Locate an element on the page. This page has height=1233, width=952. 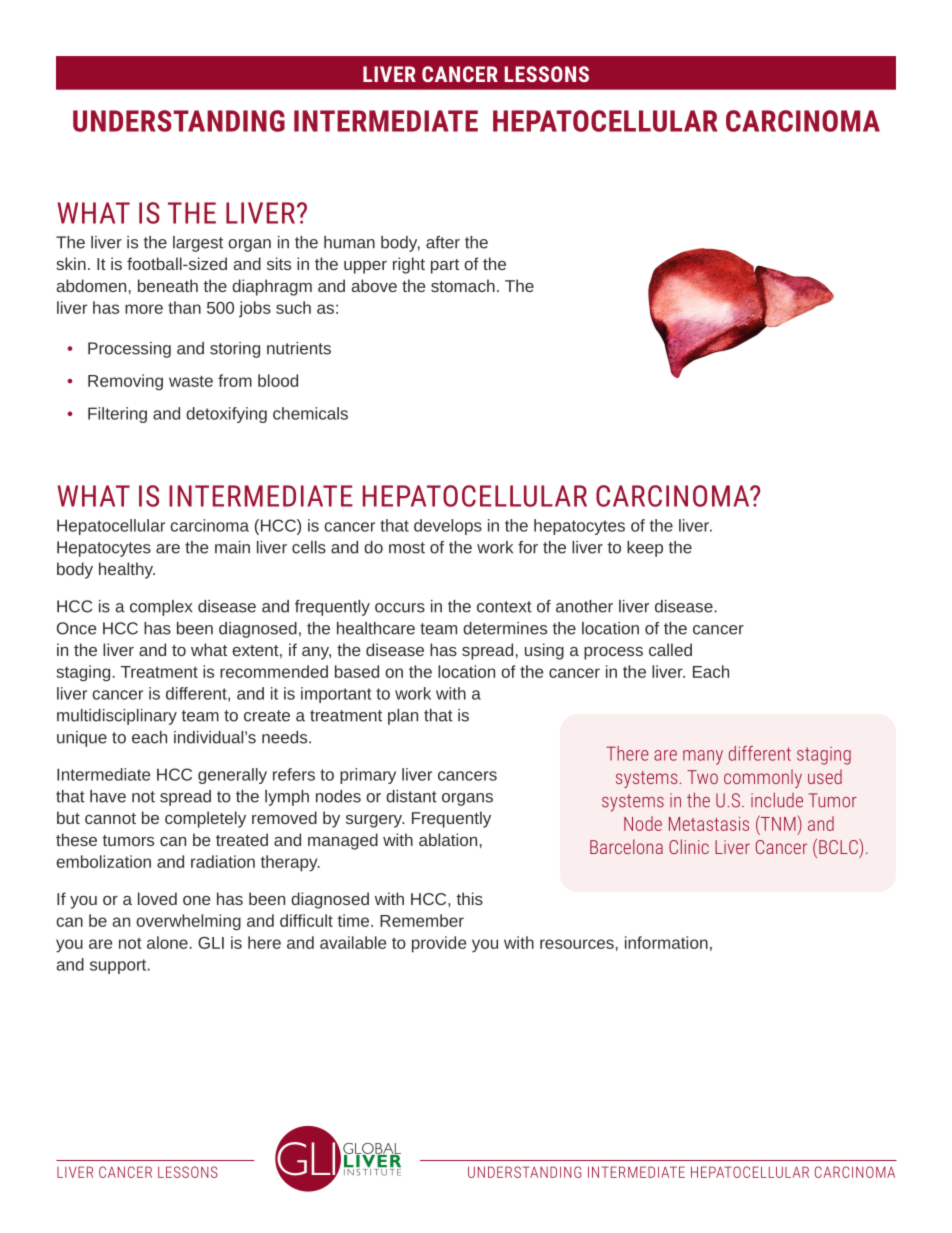
many is located at coordinates (703, 757).
